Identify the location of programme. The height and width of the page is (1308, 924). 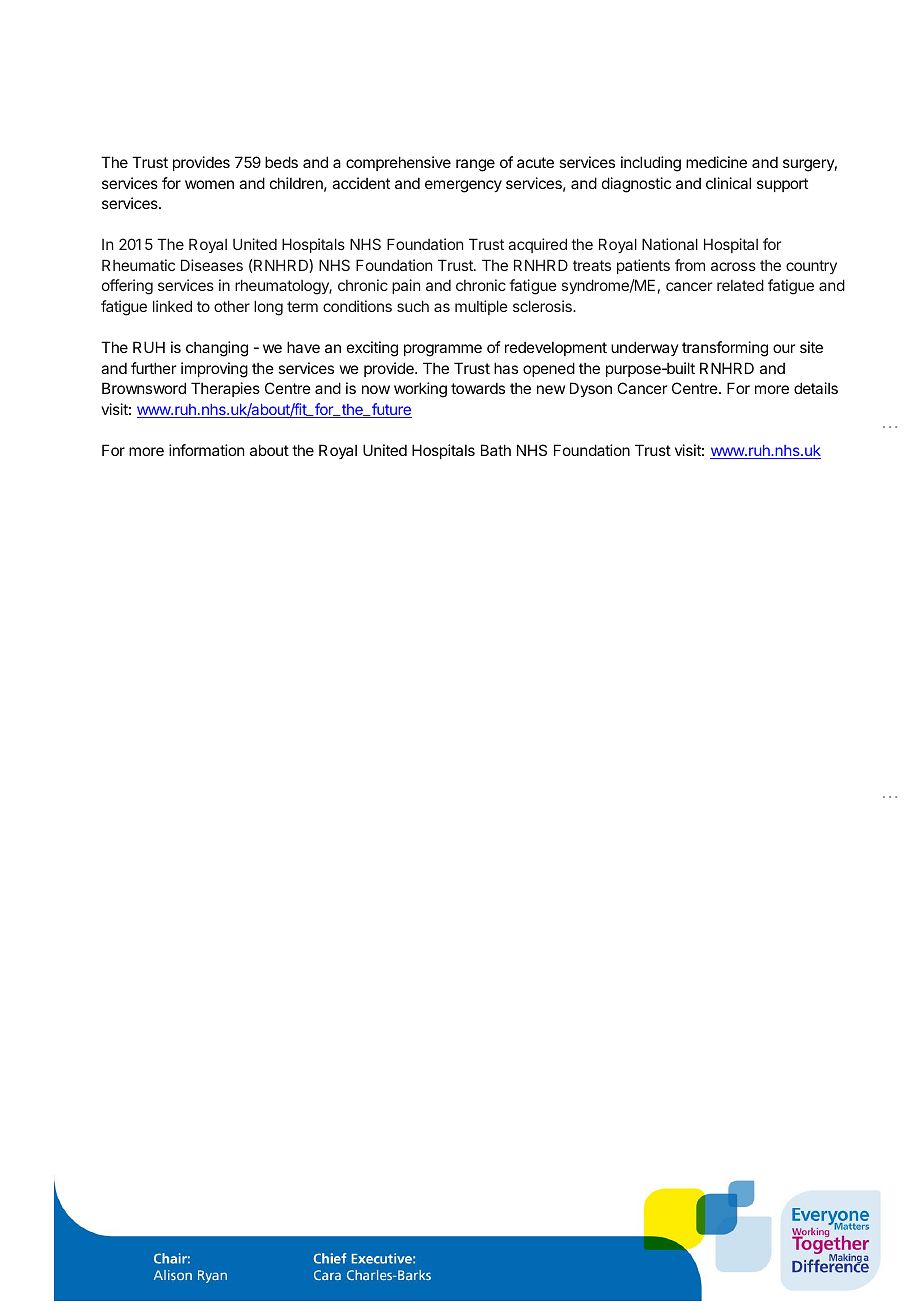
(443, 350).
